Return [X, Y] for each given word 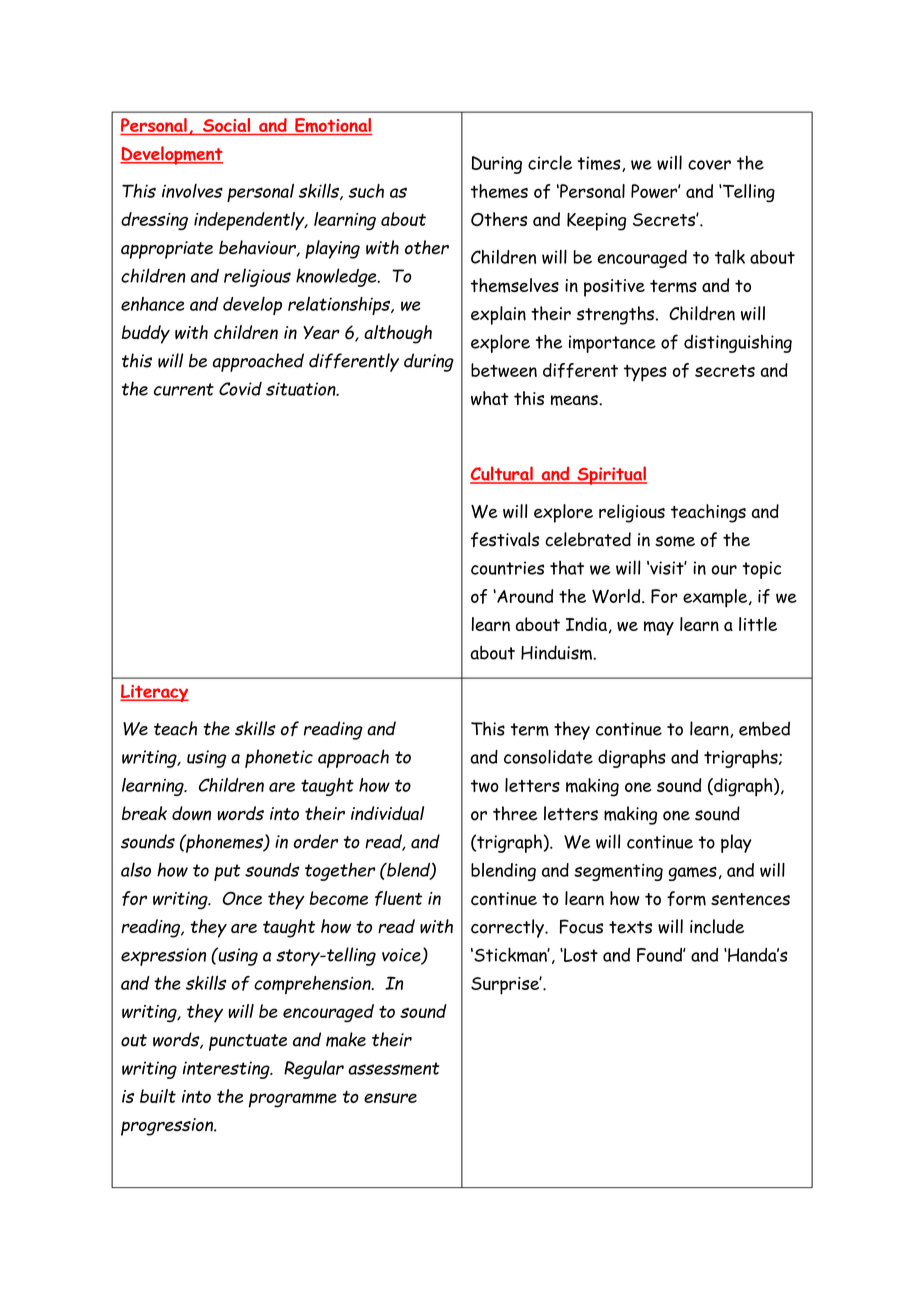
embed [764, 728]
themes [499, 191]
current [184, 389]
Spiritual [611, 475]
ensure [390, 1098]
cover [709, 165]
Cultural [502, 474]
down [191, 813]
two [485, 786]
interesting [227, 1070]
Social [226, 125]
